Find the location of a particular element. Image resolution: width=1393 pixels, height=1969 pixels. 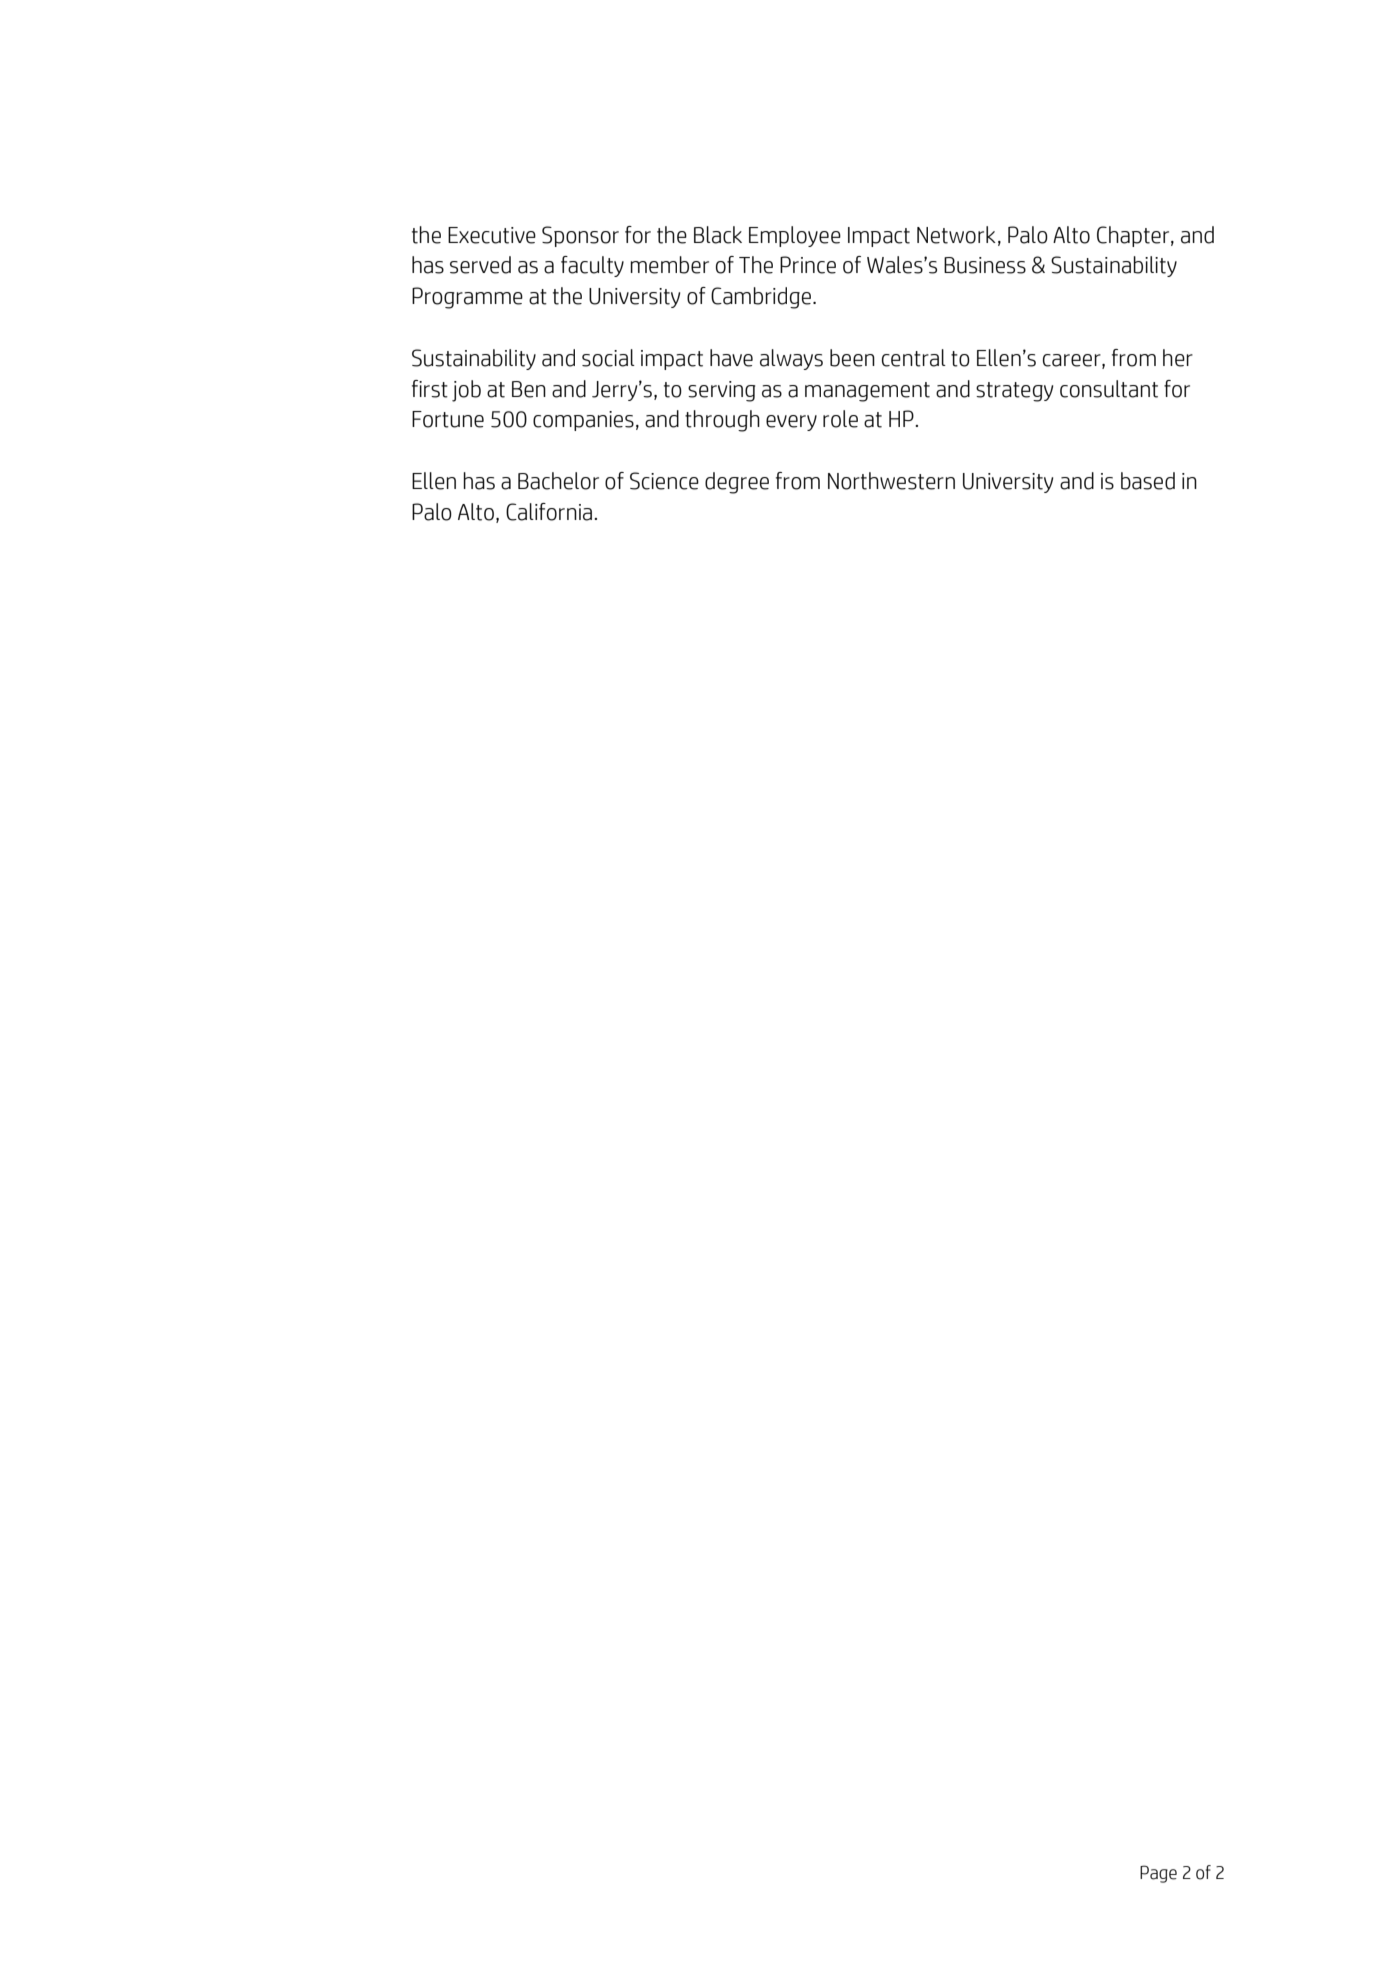

Science is located at coordinates (664, 481).
